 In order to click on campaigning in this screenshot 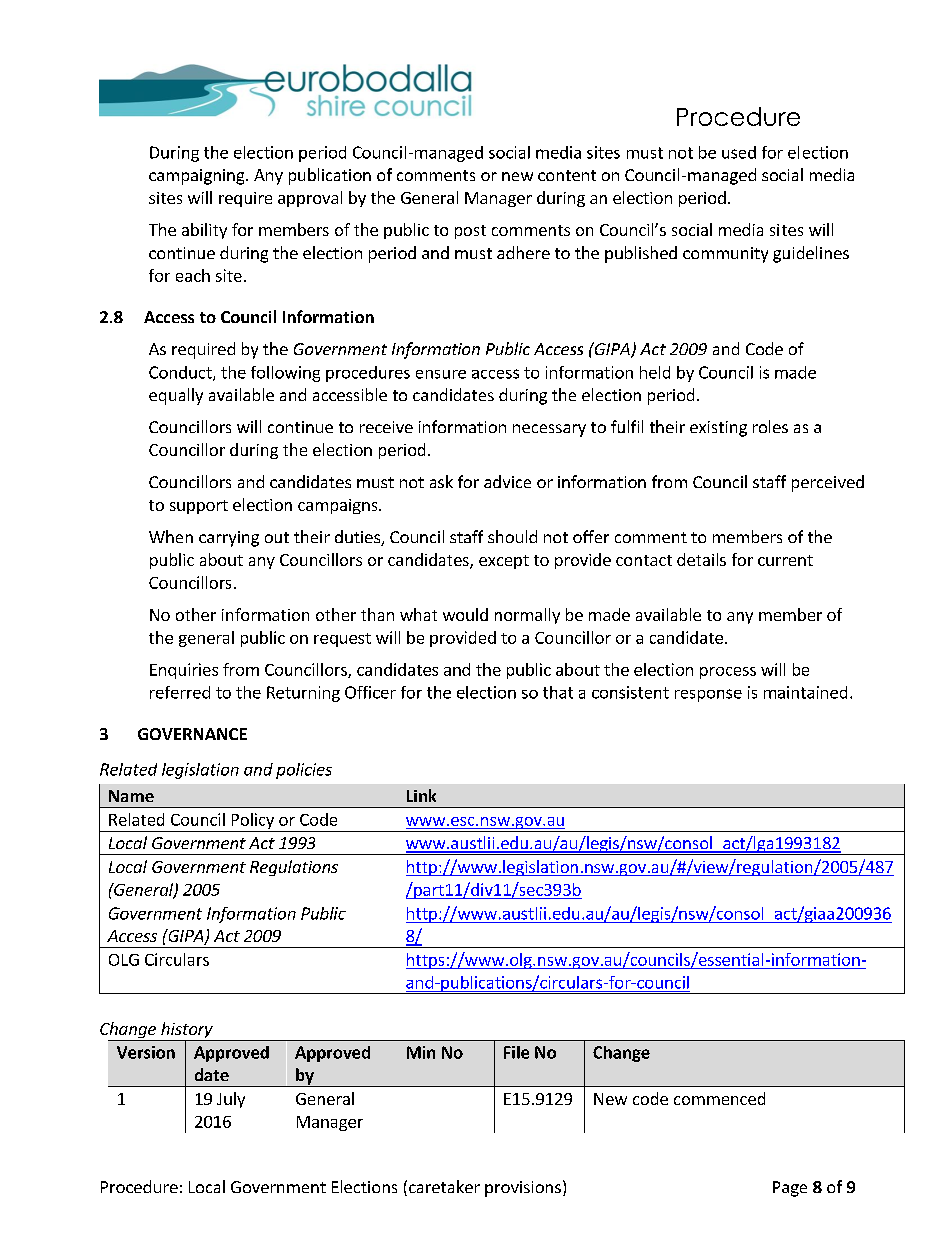, I will do `click(198, 177)`.
